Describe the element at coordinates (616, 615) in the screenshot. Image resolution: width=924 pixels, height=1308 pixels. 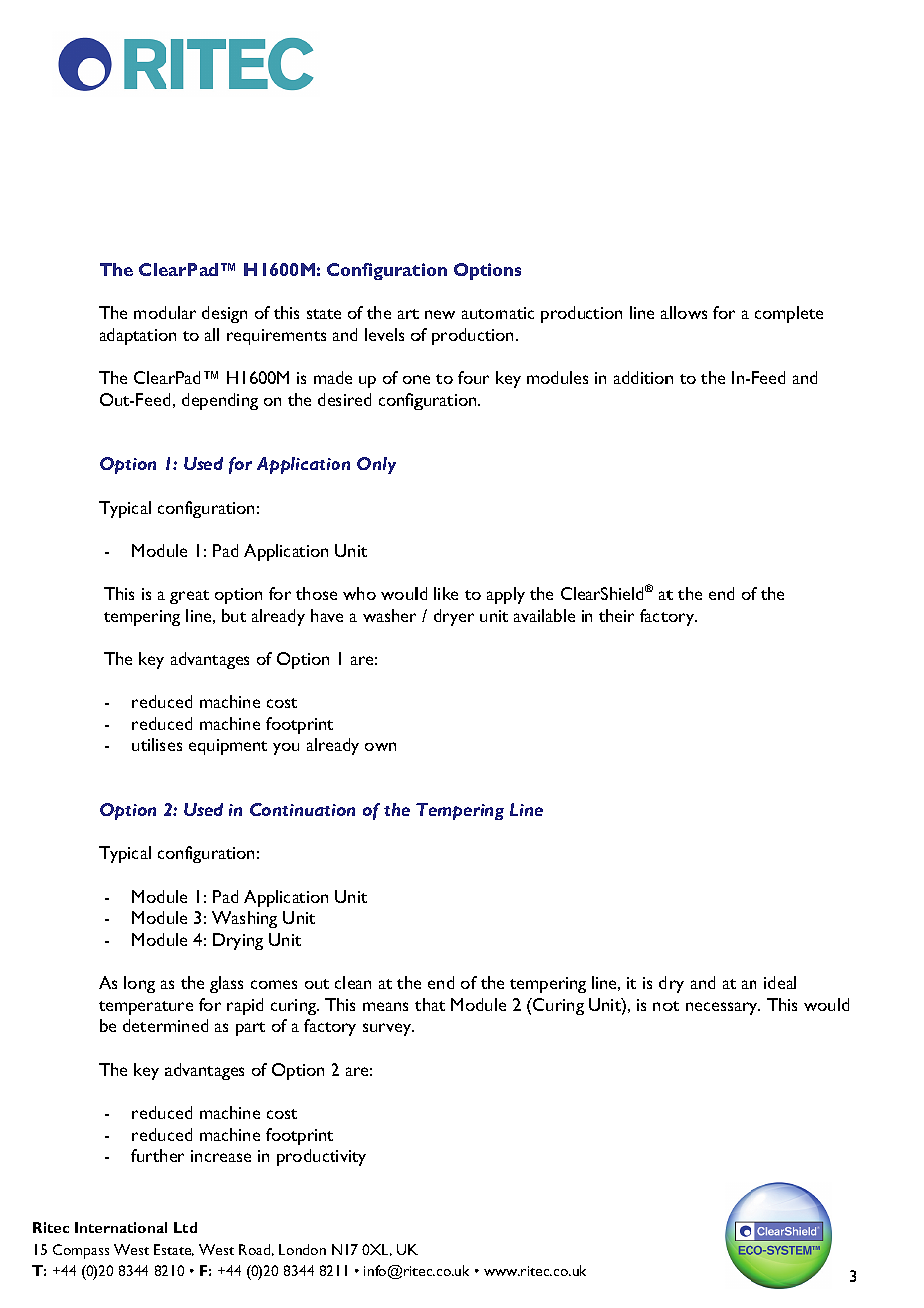
I see `their` at that location.
